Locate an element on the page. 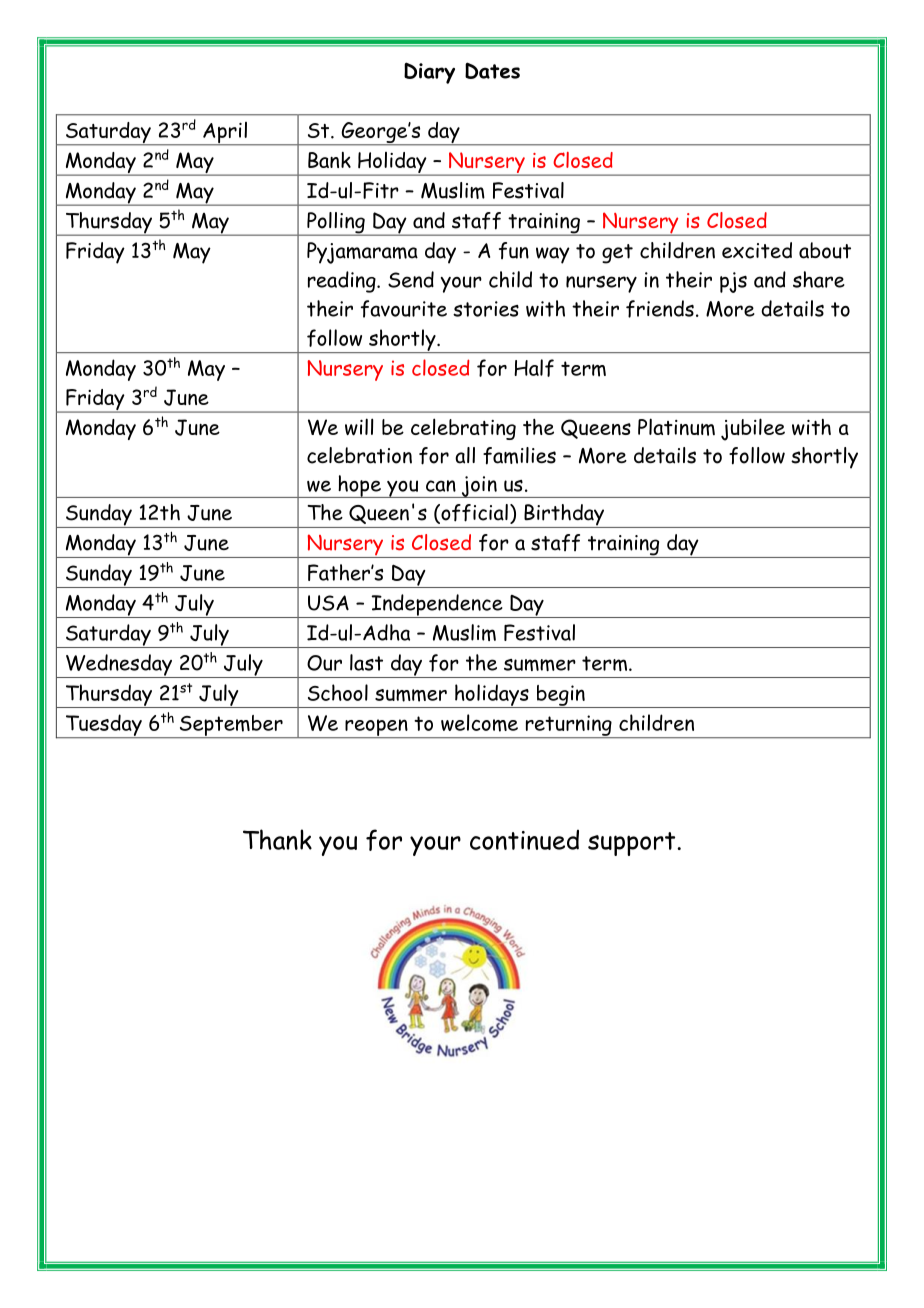 The height and width of the document is (1308, 924). all is located at coordinates (465, 455).
